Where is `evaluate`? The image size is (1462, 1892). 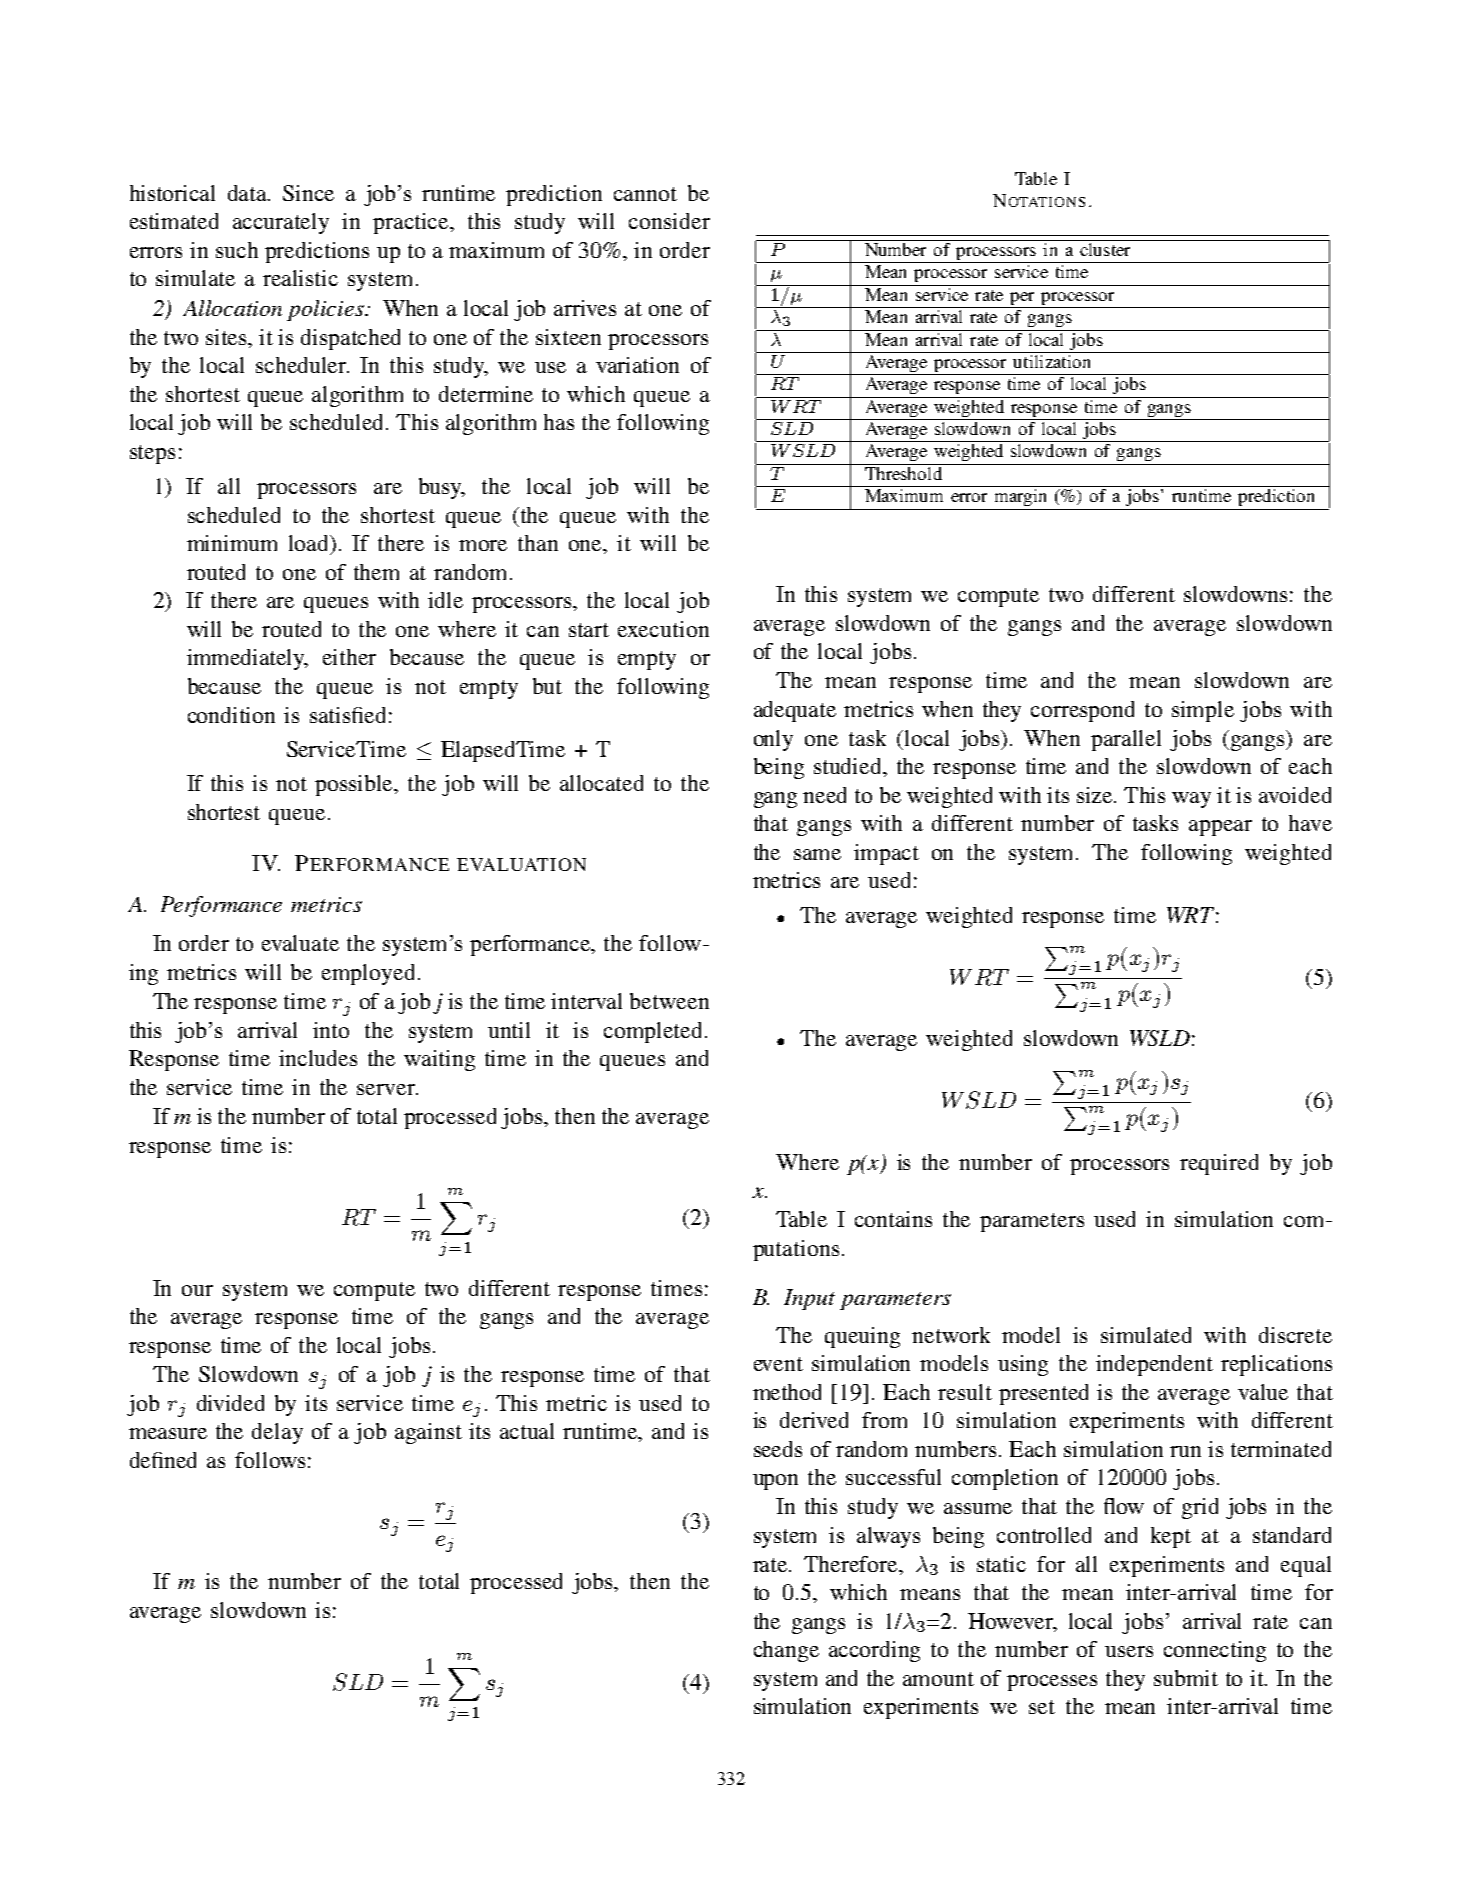 evaluate is located at coordinates (300, 943).
